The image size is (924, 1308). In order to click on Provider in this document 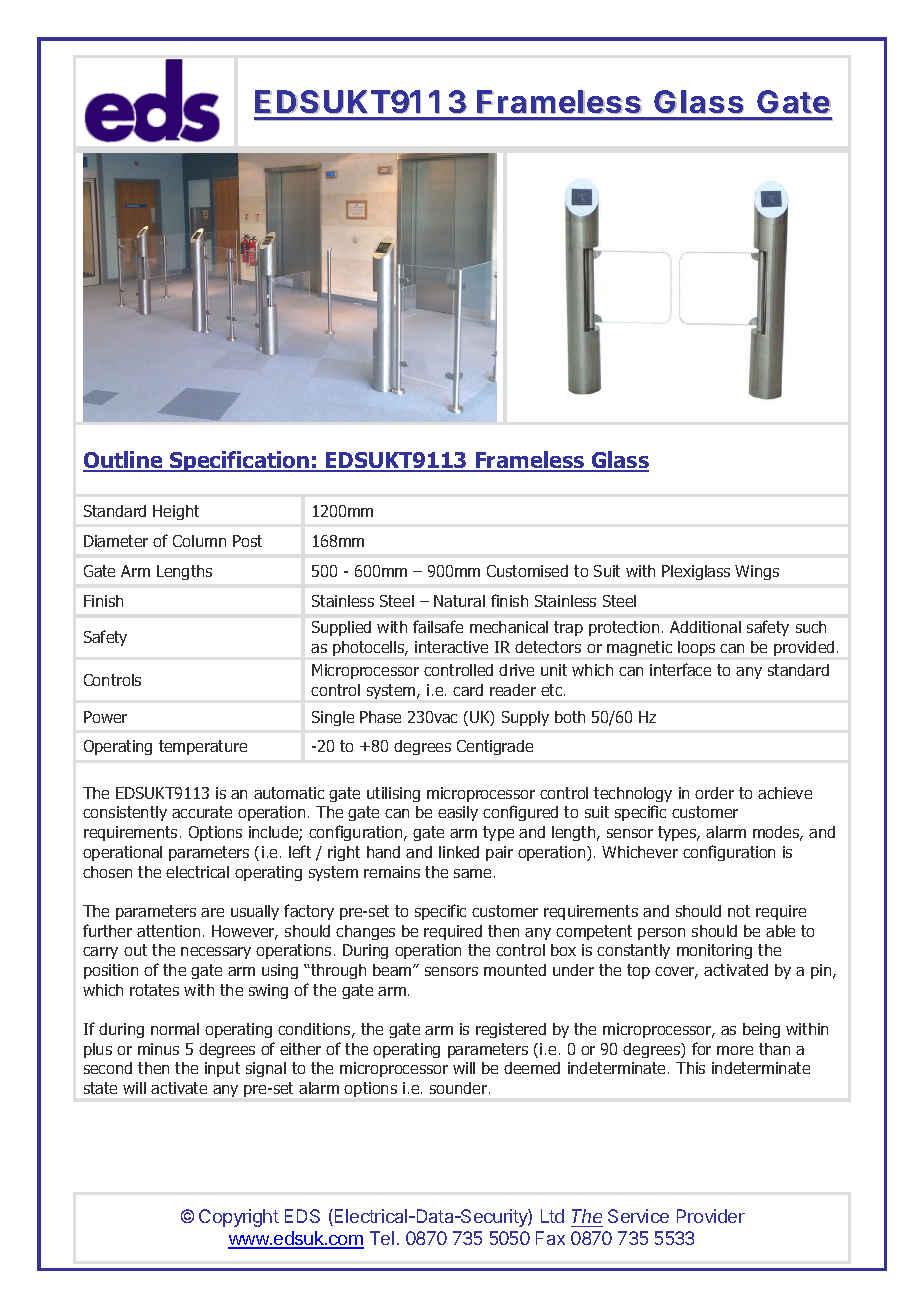, I will do `click(711, 1216)`.
